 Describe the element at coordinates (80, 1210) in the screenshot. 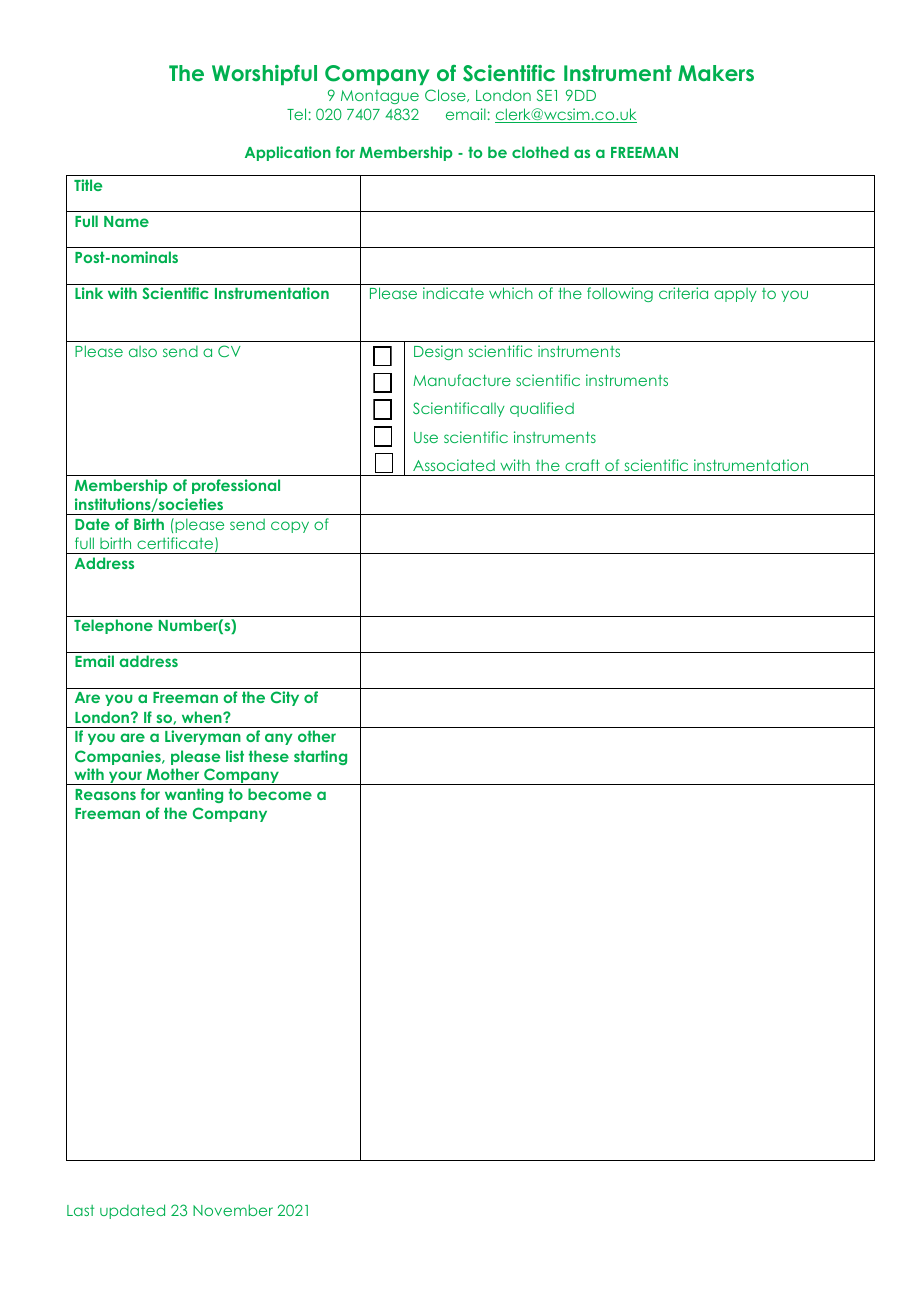

I see `Last` at that location.
